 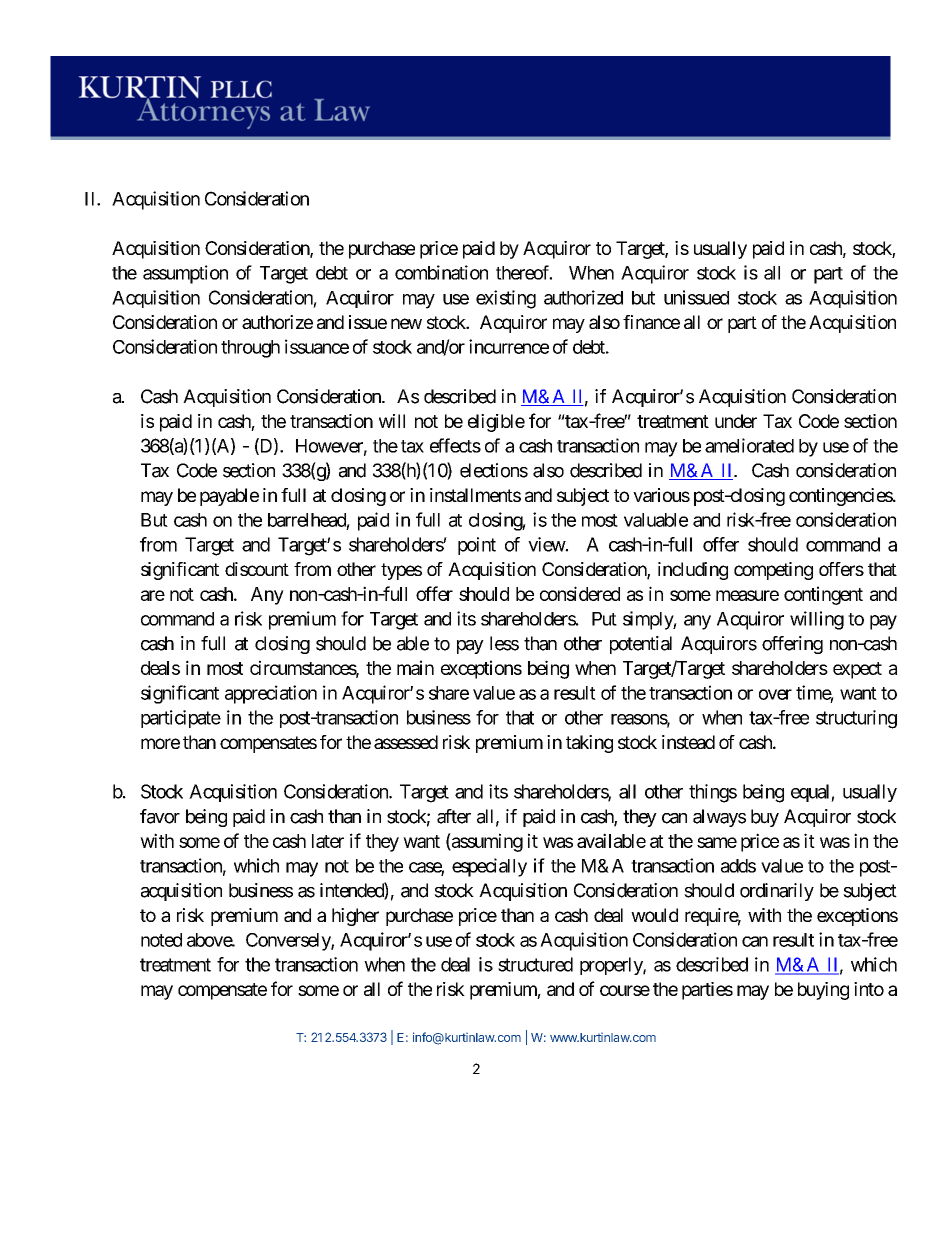 What do you see at coordinates (506, 299) in the screenshot?
I see `existing` at bounding box center [506, 299].
